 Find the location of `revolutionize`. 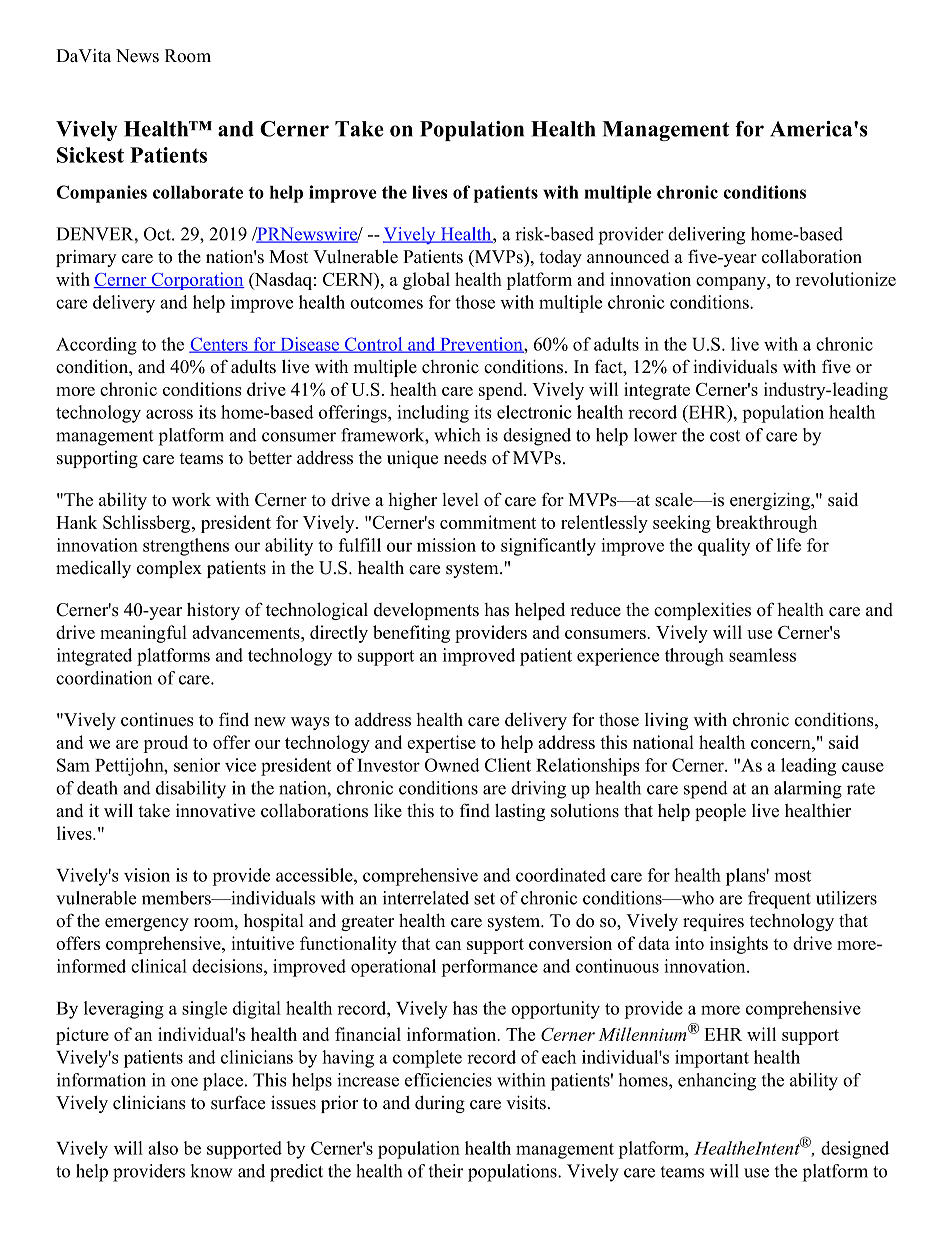

revolutionize is located at coordinates (845, 279).
